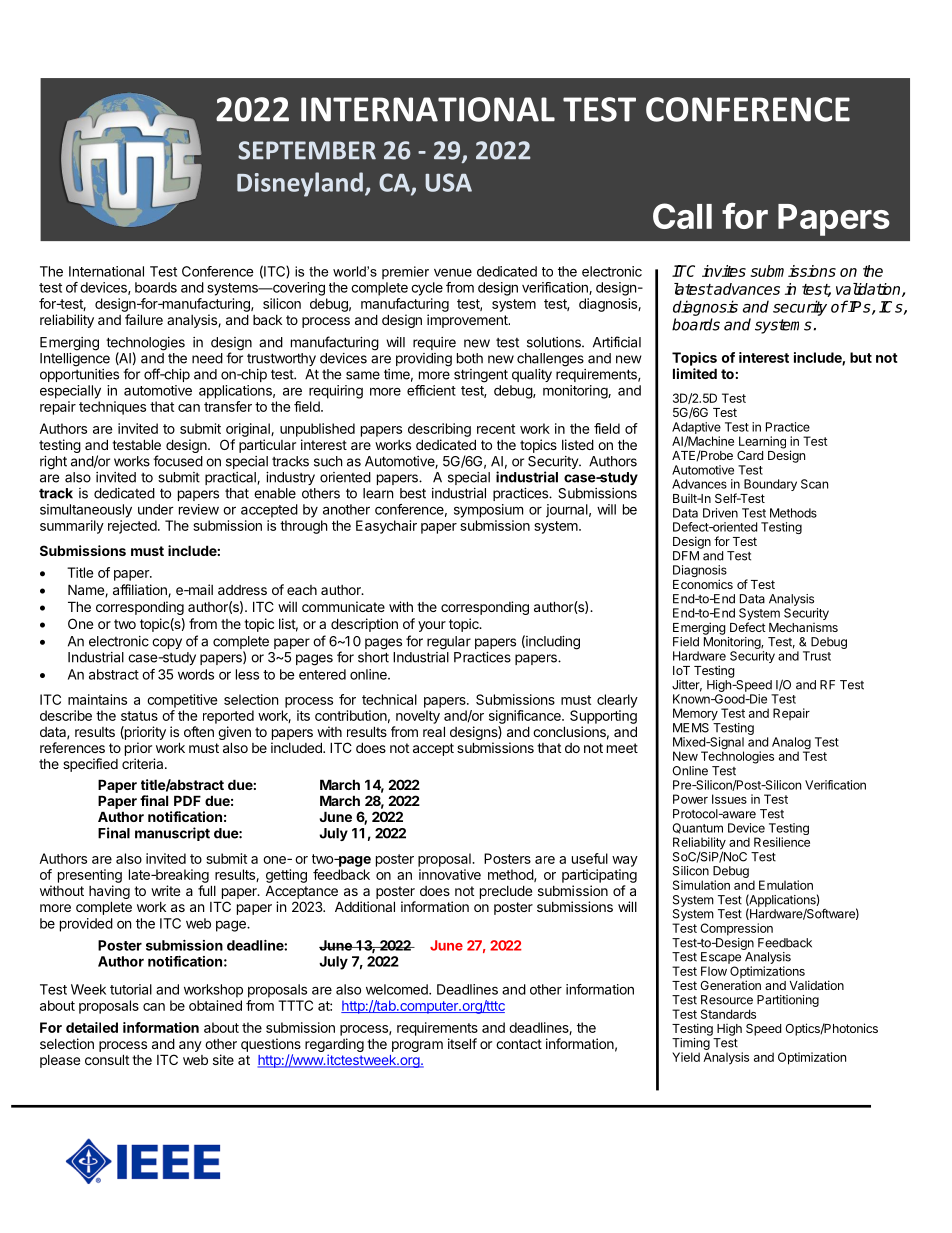 The image size is (952, 1233). Describe the element at coordinates (300, 184) in the screenshot. I see `Disneyland` at that location.
